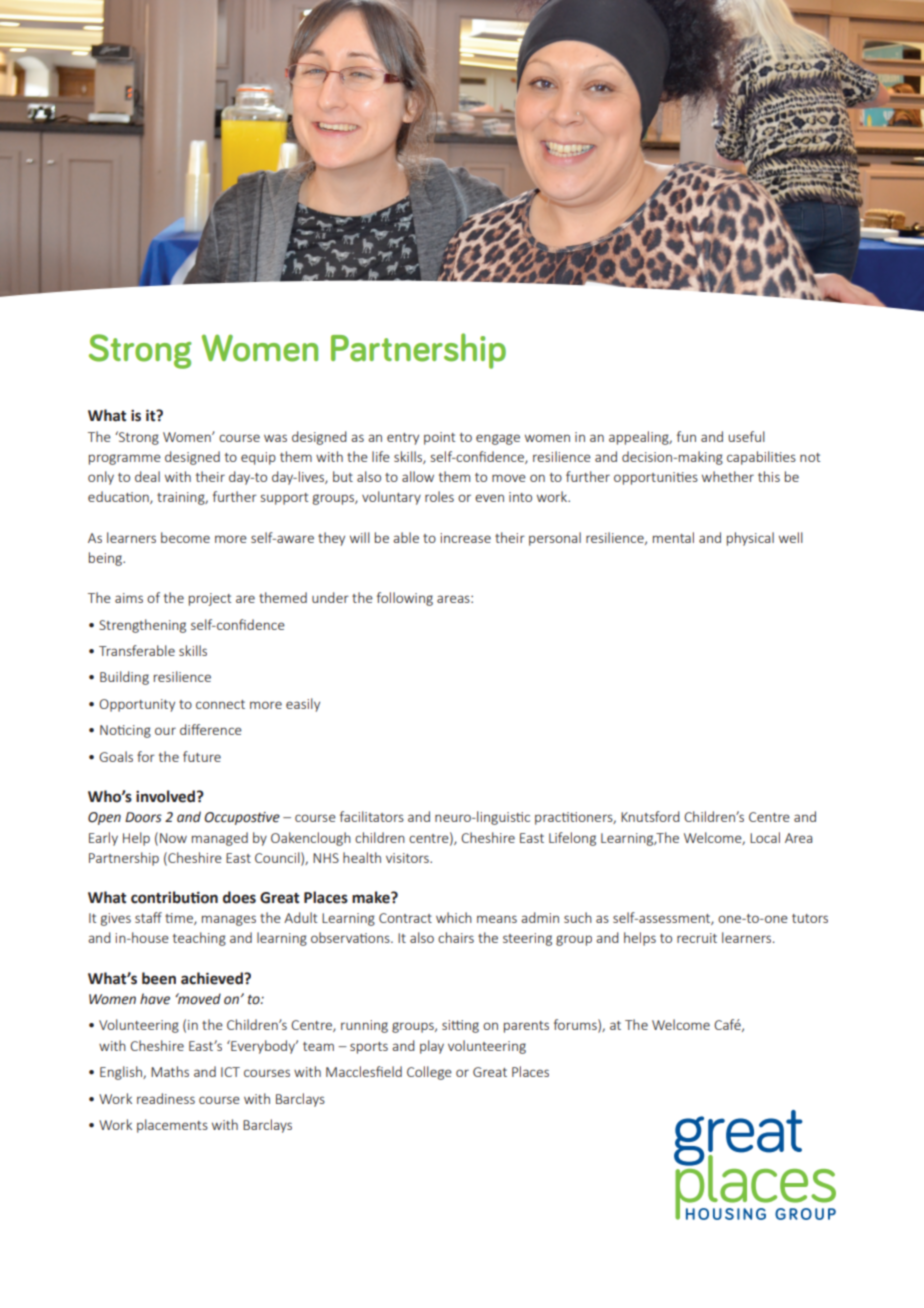  I want to click on facilitators, so click(372, 816).
